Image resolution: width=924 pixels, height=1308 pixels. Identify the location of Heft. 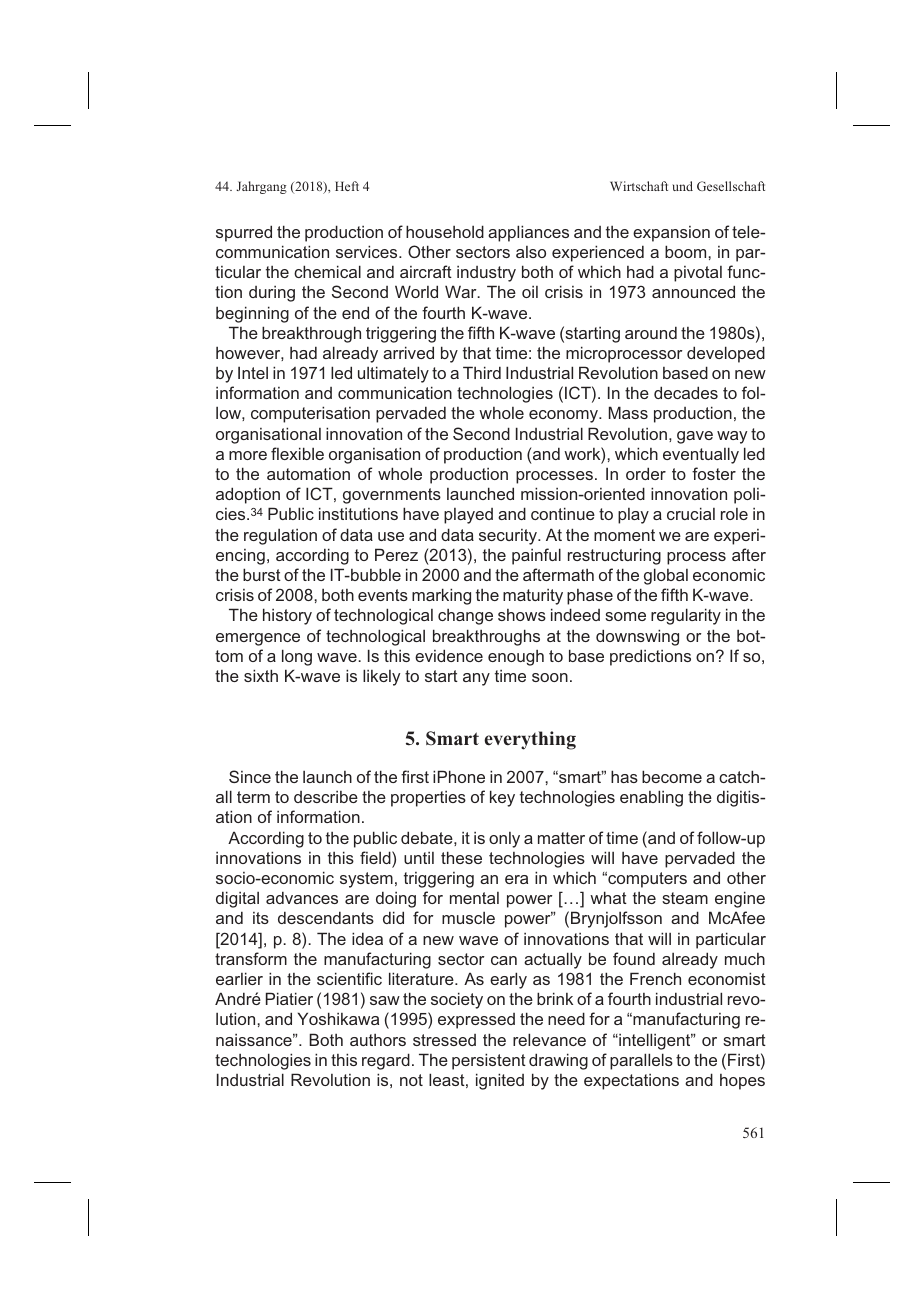
(347, 186).
